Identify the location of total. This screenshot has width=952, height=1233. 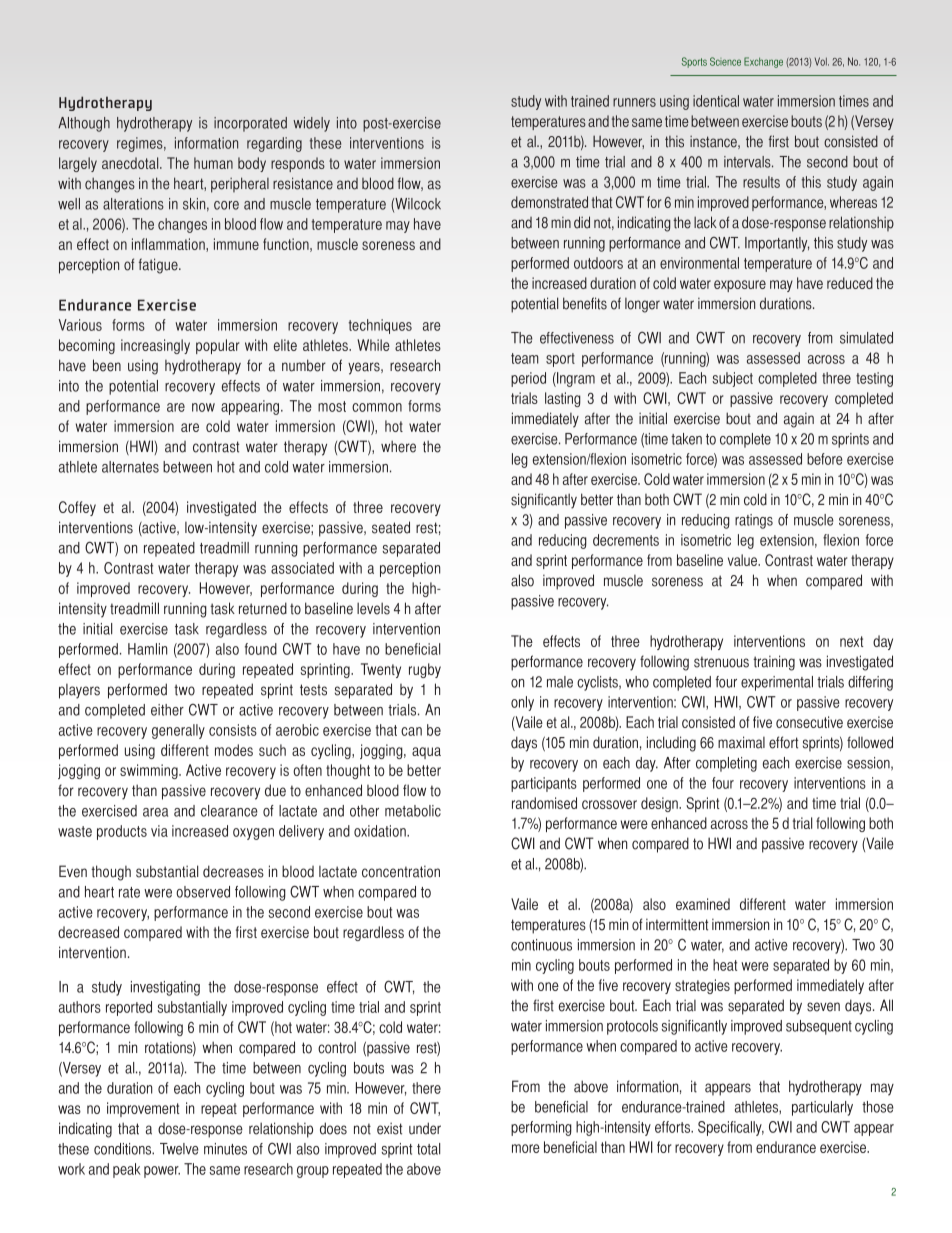
(428, 1149).
